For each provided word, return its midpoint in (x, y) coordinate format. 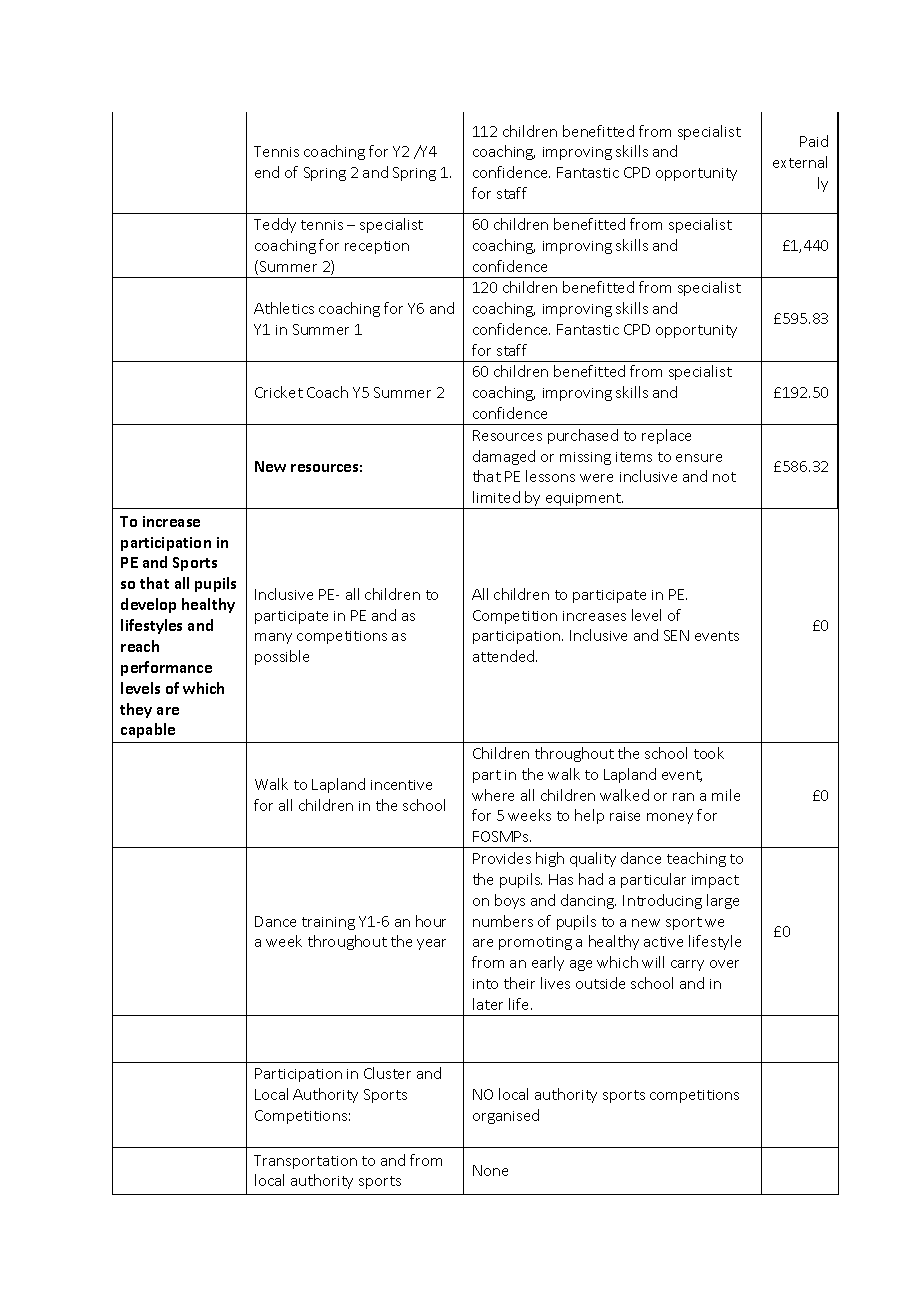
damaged (504, 457)
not (724, 477)
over (724, 964)
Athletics (284, 308)
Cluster (387, 1073)
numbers (503, 921)
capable (148, 730)
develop (148, 605)
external (800, 162)
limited (496, 497)
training (328, 923)
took (709, 753)
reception (377, 247)
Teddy (275, 225)
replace (666, 436)
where (493, 795)
